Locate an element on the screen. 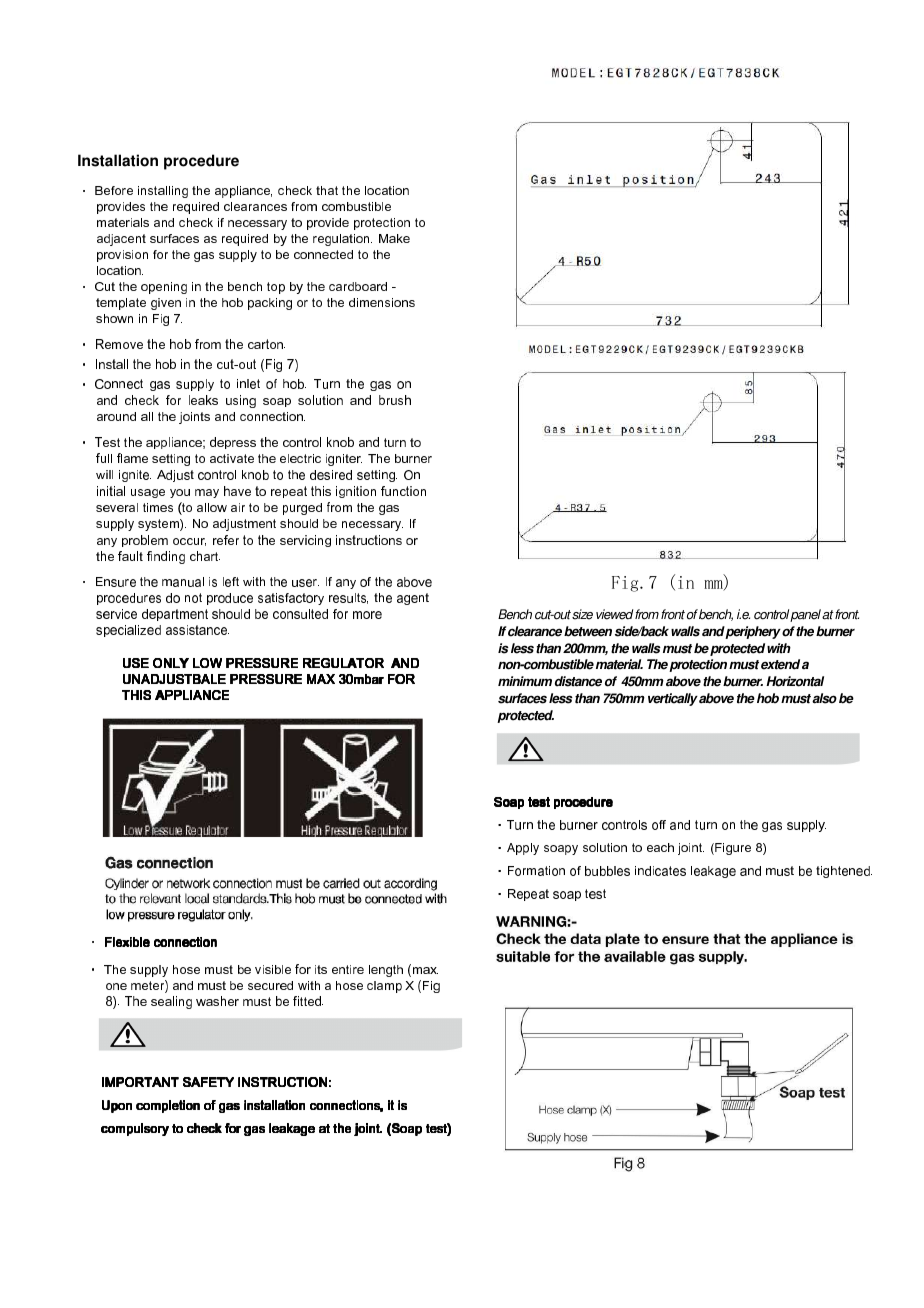  tightened is located at coordinates (844, 872).
